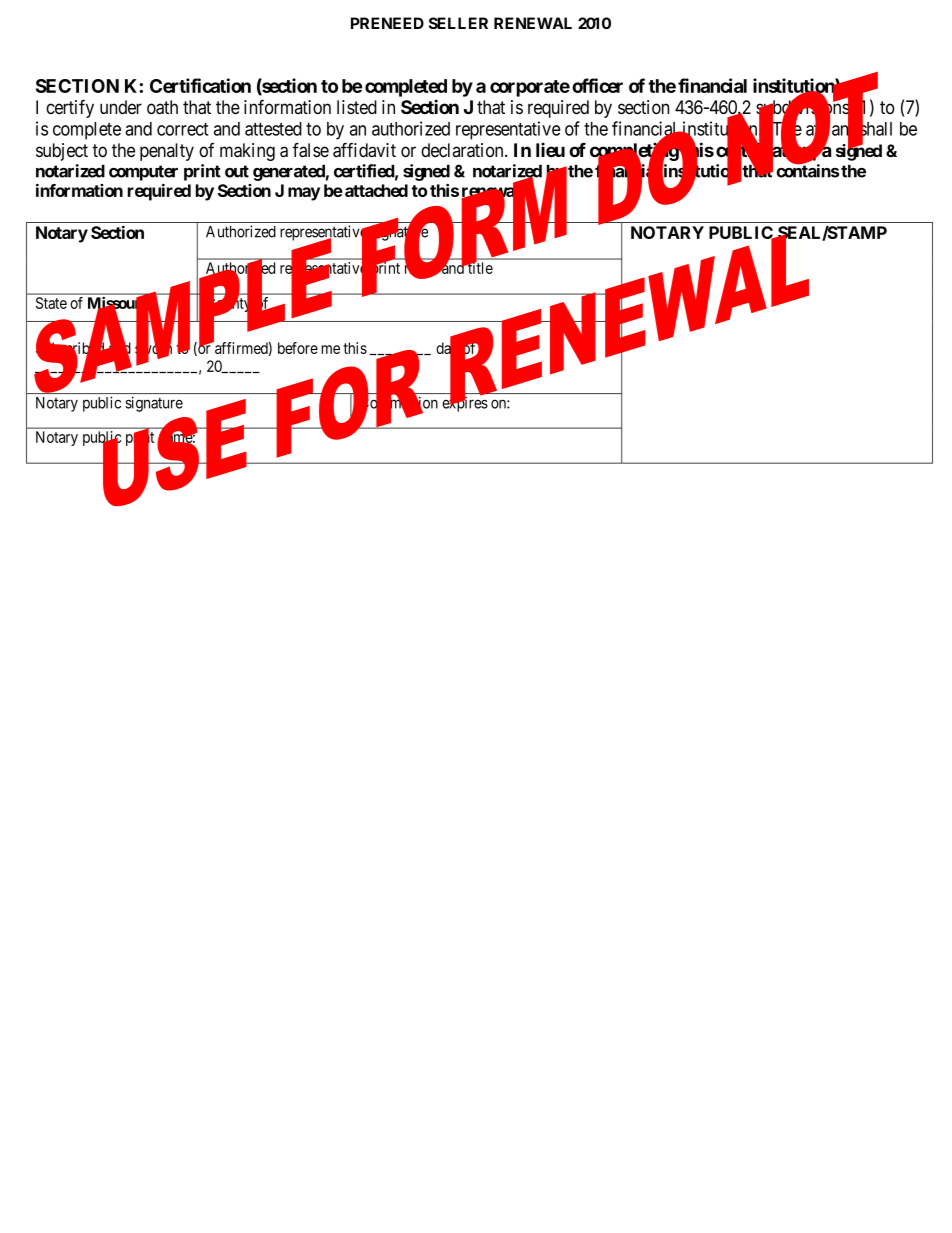 This screenshot has width=952, height=1233. Describe the element at coordinates (357, 107) in the screenshot. I see `listed` at that location.
